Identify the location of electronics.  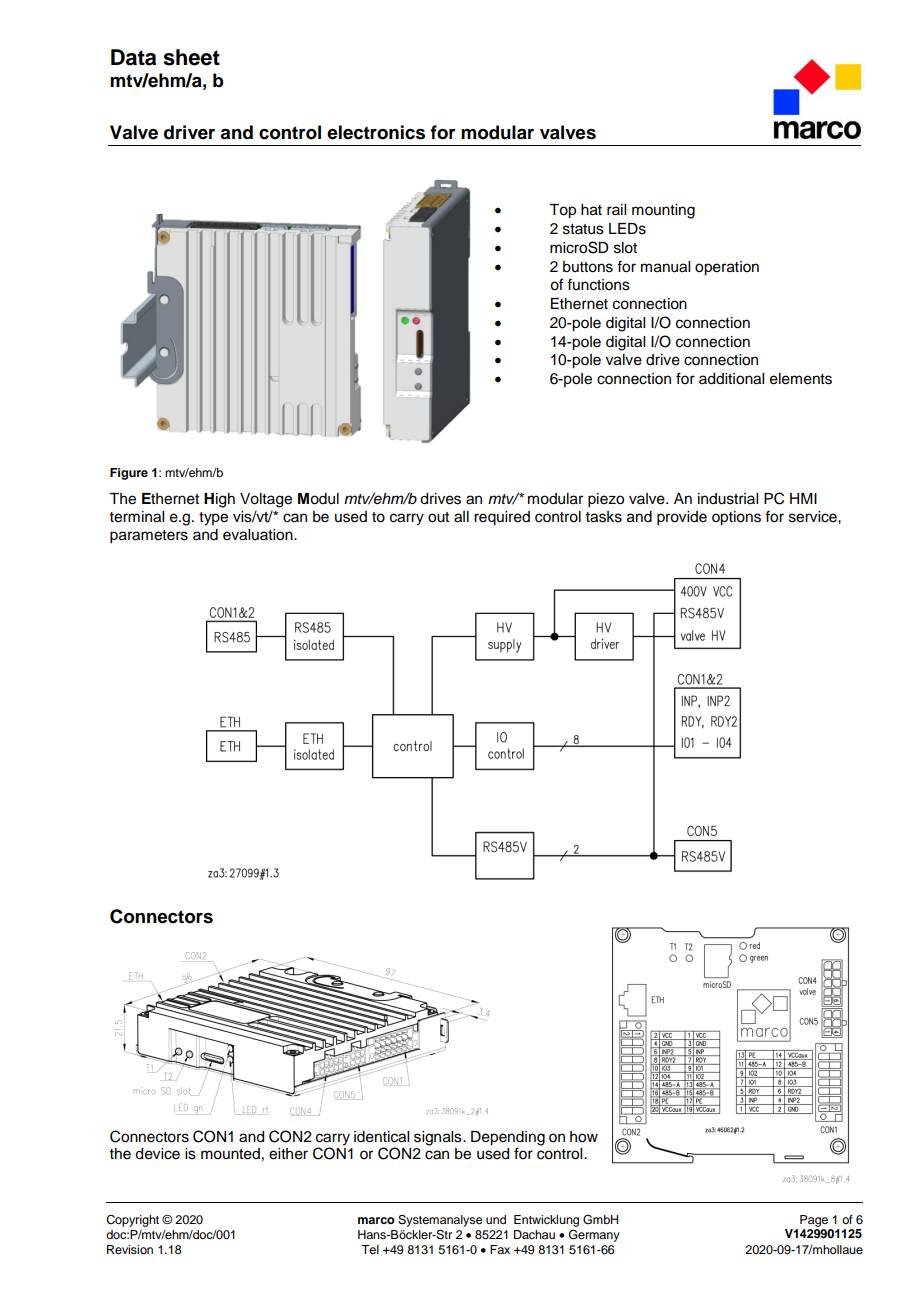
(376, 132).
